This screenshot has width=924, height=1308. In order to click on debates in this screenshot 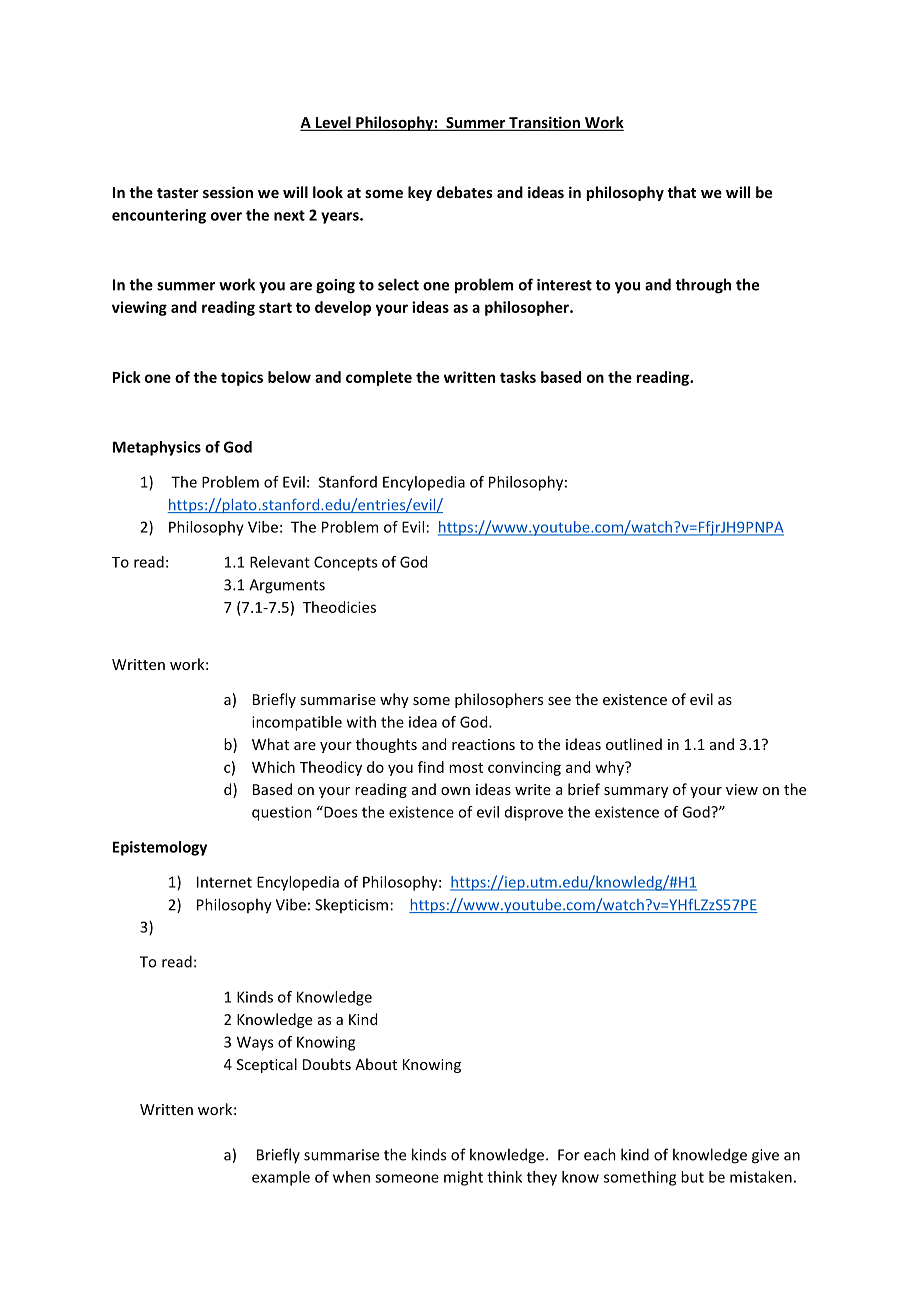, I will do `click(465, 192)`.
